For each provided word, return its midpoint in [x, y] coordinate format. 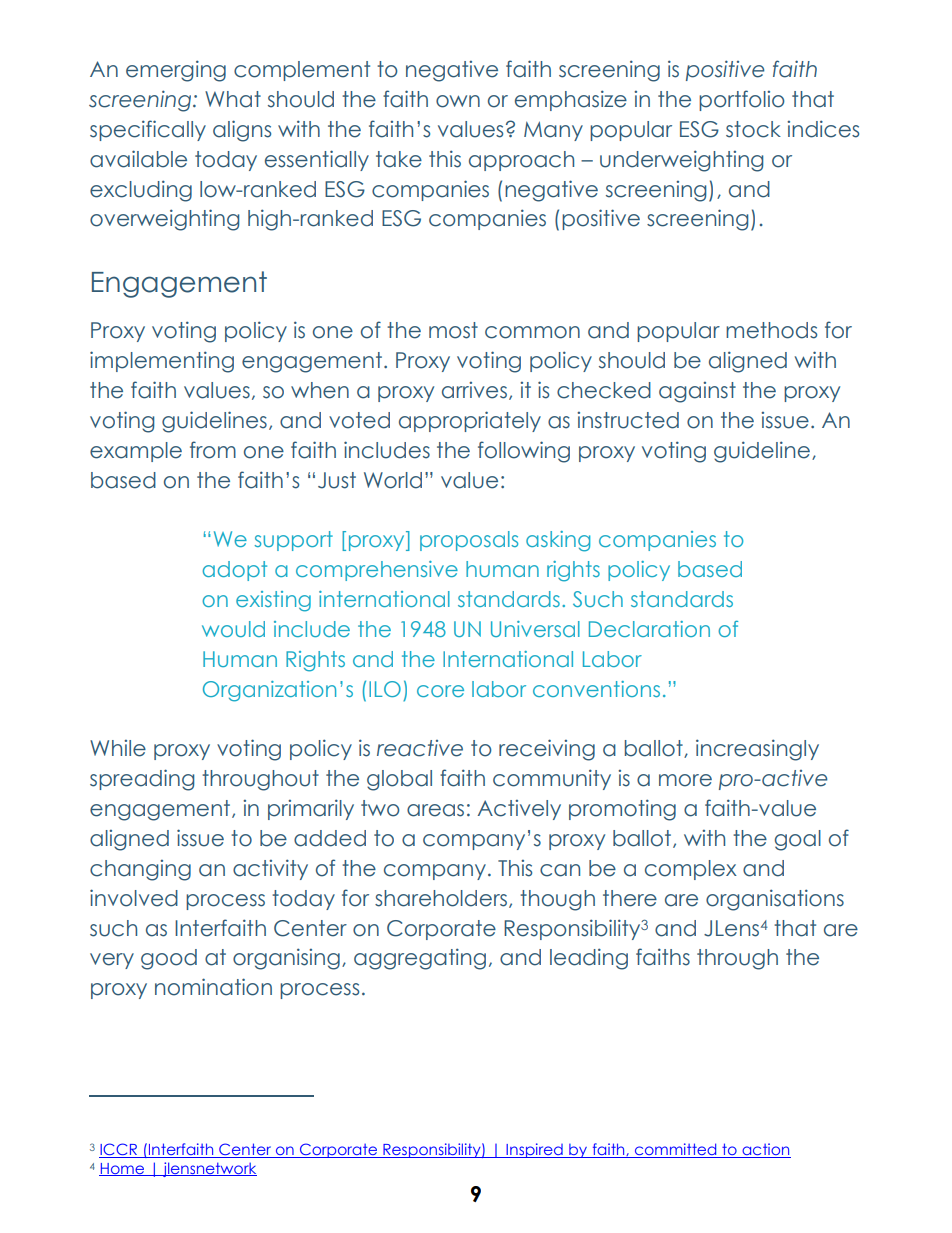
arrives [474, 390]
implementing [162, 362]
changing [140, 870]
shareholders [442, 899]
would [233, 629]
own [458, 101]
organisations [775, 900]
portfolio [742, 100]
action [765, 1150]
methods [771, 330]
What [233, 99]
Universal [535, 629]
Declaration [649, 629]
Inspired [534, 1150]
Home [122, 1169]
